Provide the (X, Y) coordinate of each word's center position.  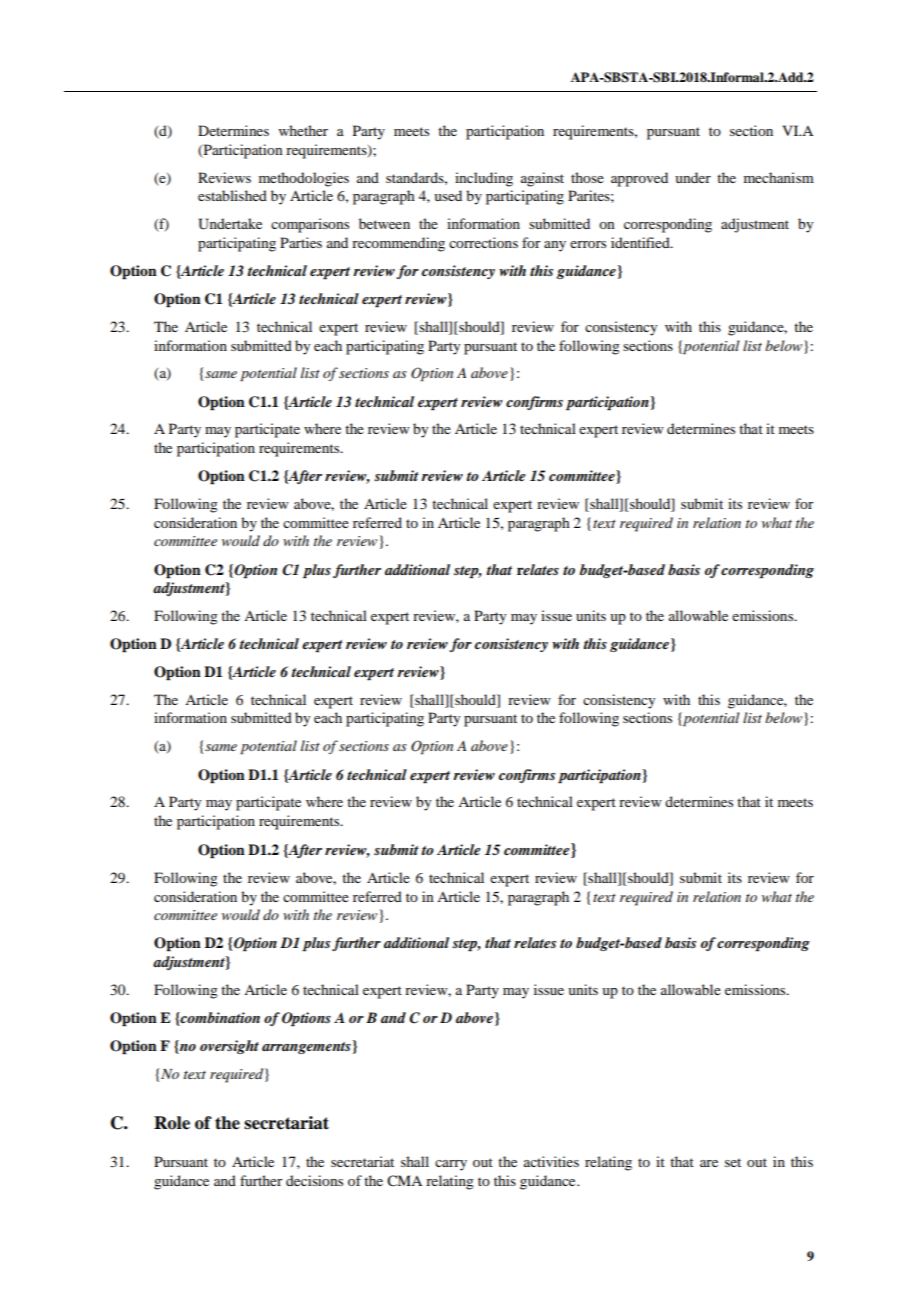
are (709, 1163)
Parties (301, 242)
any (555, 246)
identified (641, 242)
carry (451, 1165)
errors (588, 244)
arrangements (306, 1048)
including (484, 179)
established (232, 195)
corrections (483, 242)
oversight (229, 1047)
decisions (314, 1180)
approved (639, 179)
